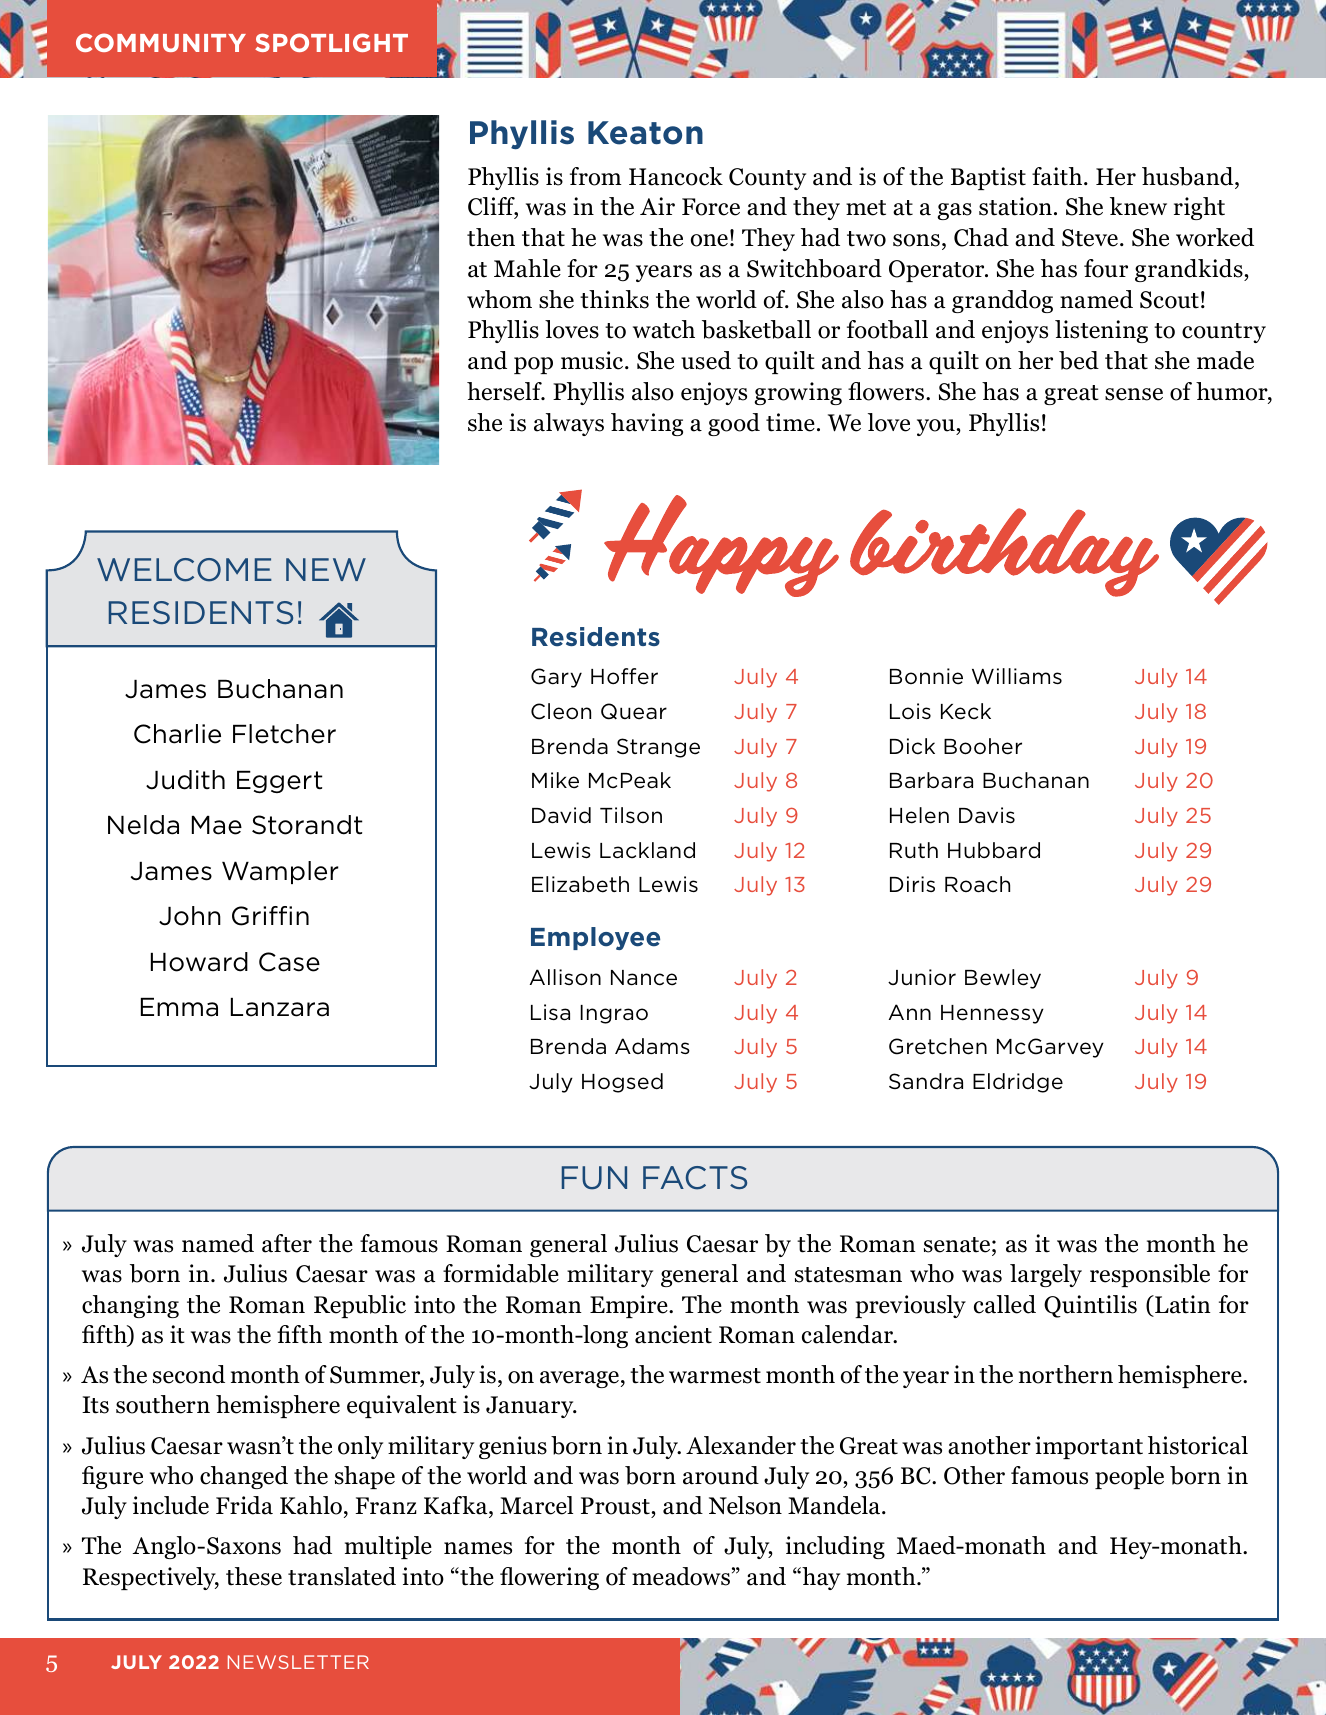  I want to click on flowering, so click(549, 1578).
